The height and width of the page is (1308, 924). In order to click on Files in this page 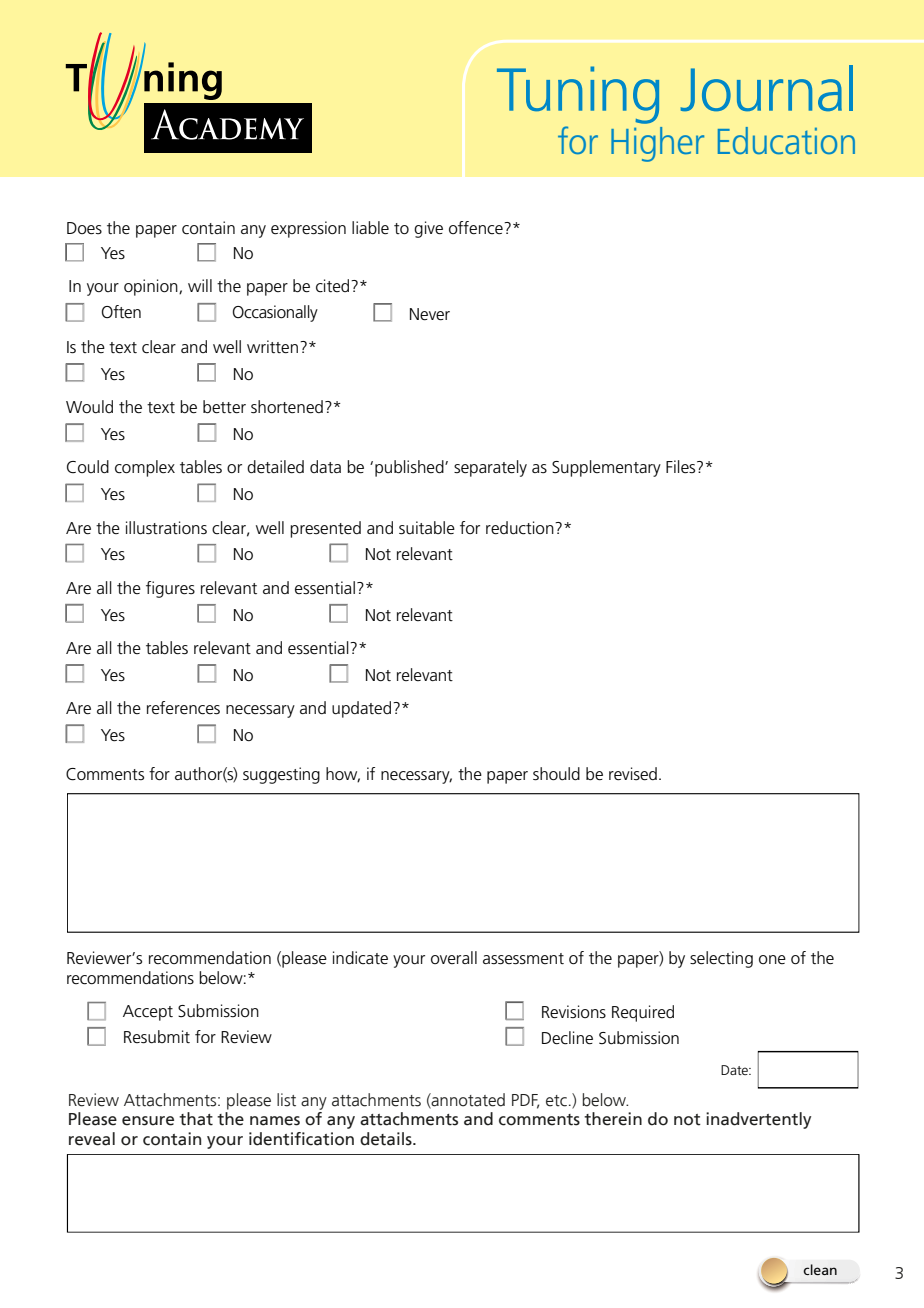, I will do `click(682, 467)`.
